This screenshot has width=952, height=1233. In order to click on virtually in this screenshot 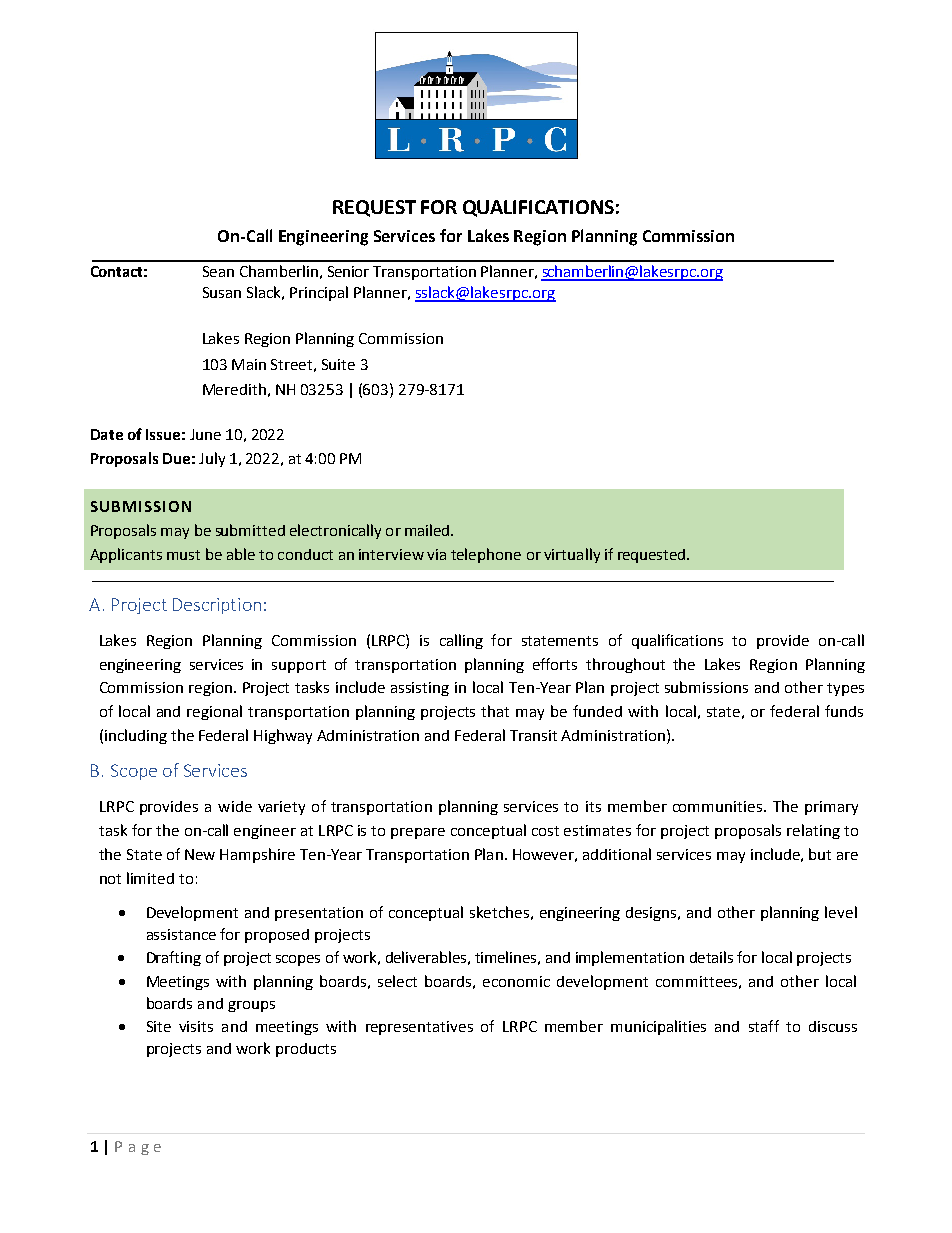, I will do `click(572, 555)`.
